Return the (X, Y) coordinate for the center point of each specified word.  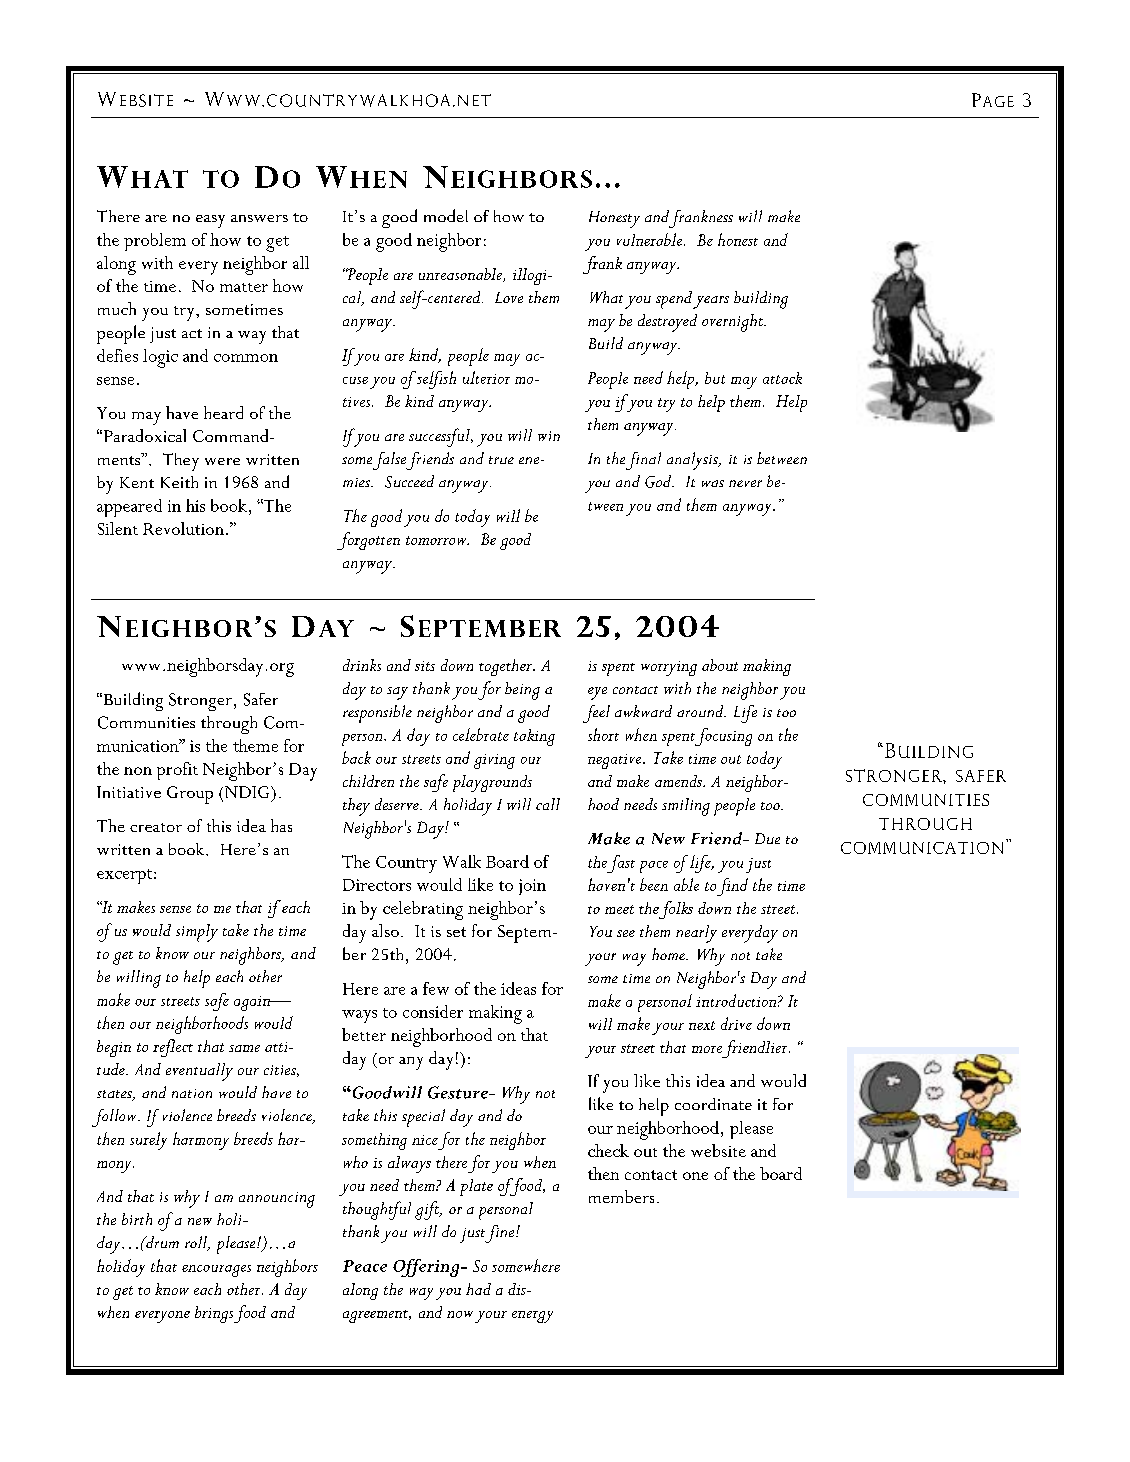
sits (425, 666)
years (711, 302)
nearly (696, 934)
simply (197, 933)
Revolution (183, 528)
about (720, 665)
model (446, 215)
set (456, 932)
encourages (216, 1271)
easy (210, 221)
